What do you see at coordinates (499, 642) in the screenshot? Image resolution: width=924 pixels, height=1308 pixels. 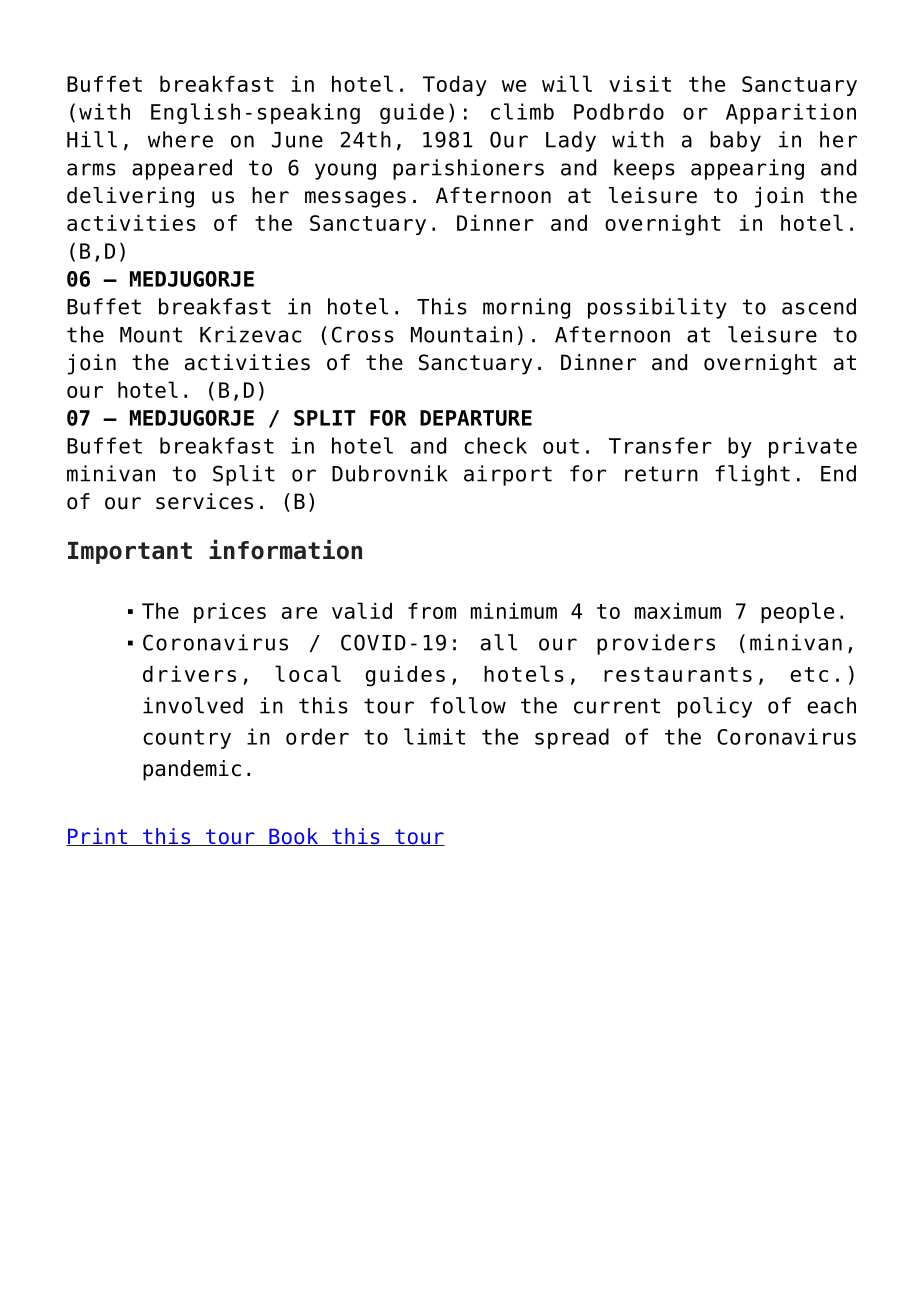 I see `all` at bounding box center [499, 642].
